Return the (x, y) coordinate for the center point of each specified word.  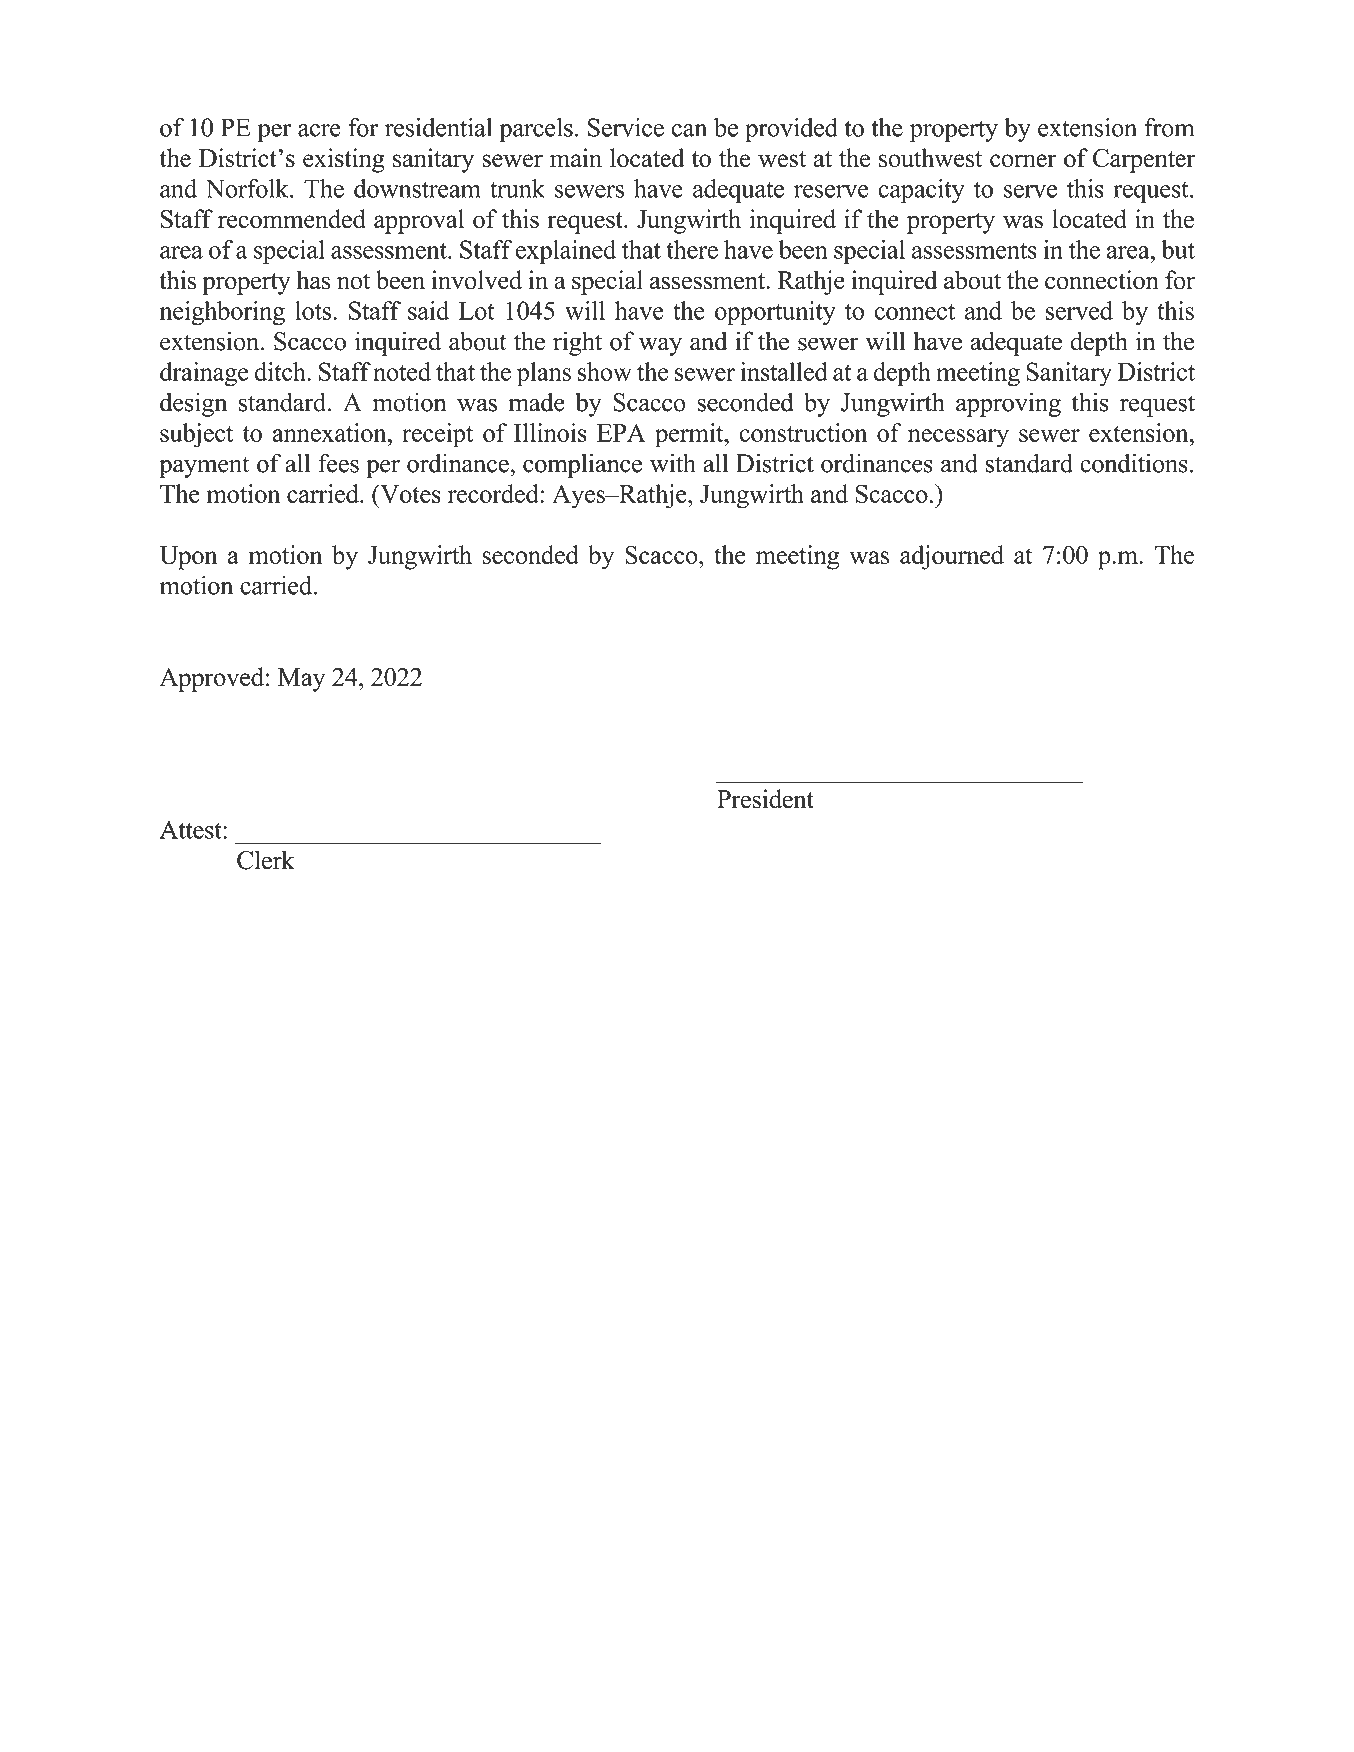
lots (314, 310)
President (765, 799)
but (1178, 249)
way (660, 346)
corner (1023, 161)
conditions (1134, 463)
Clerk (266, 860)
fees (338, 463)
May (301, 680)
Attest (191, 829)
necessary (958, 438)
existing (344, 160)
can (689, 130)
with (673, 463)
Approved (211, 679)
